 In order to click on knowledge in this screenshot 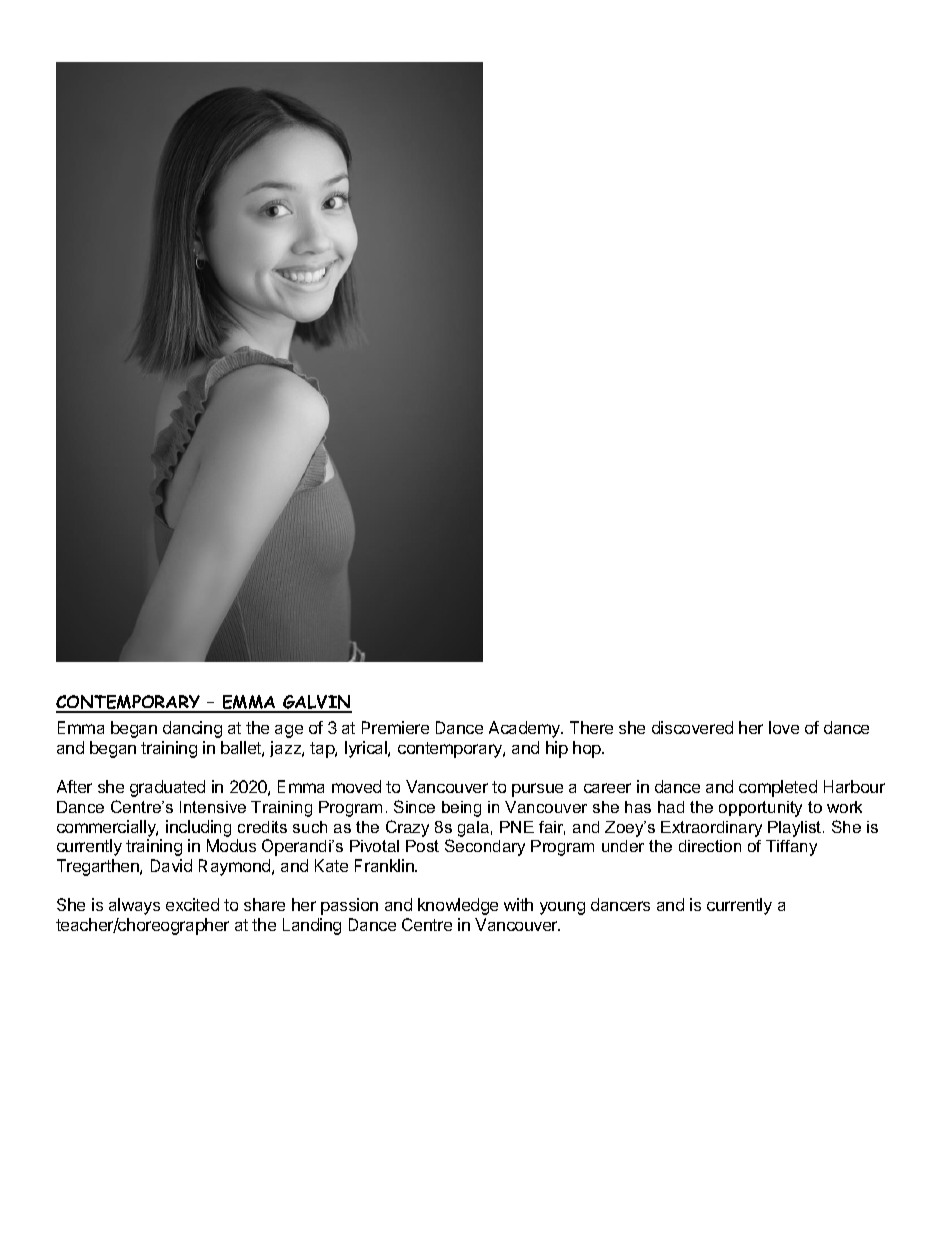, I will do `click(458, 906)`.
